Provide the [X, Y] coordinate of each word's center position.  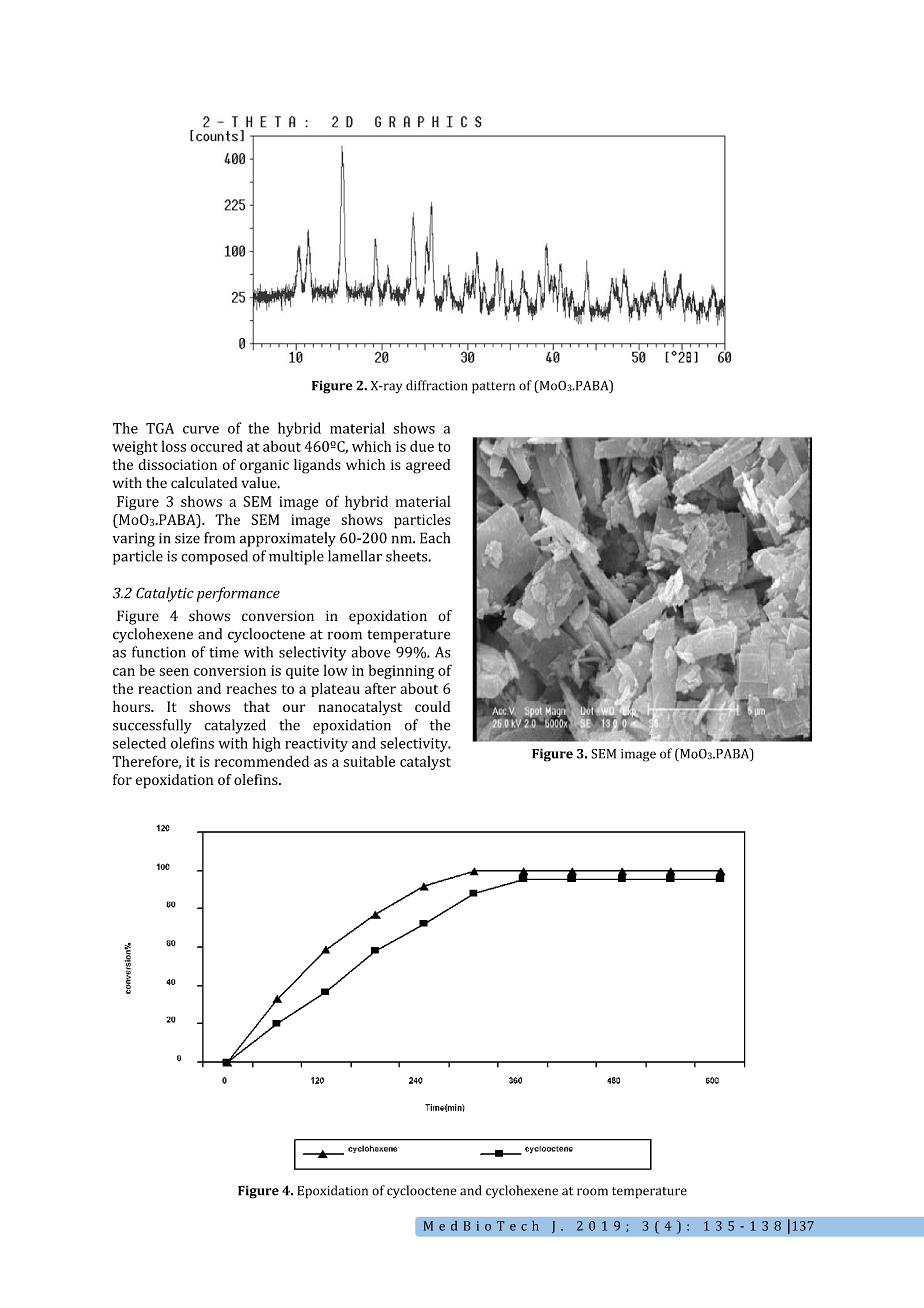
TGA [160, 428]
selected [139, 743]
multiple [296, 557]
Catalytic [165, 594]
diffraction [437, 385]
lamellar [355, 556]
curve [201, 430]
